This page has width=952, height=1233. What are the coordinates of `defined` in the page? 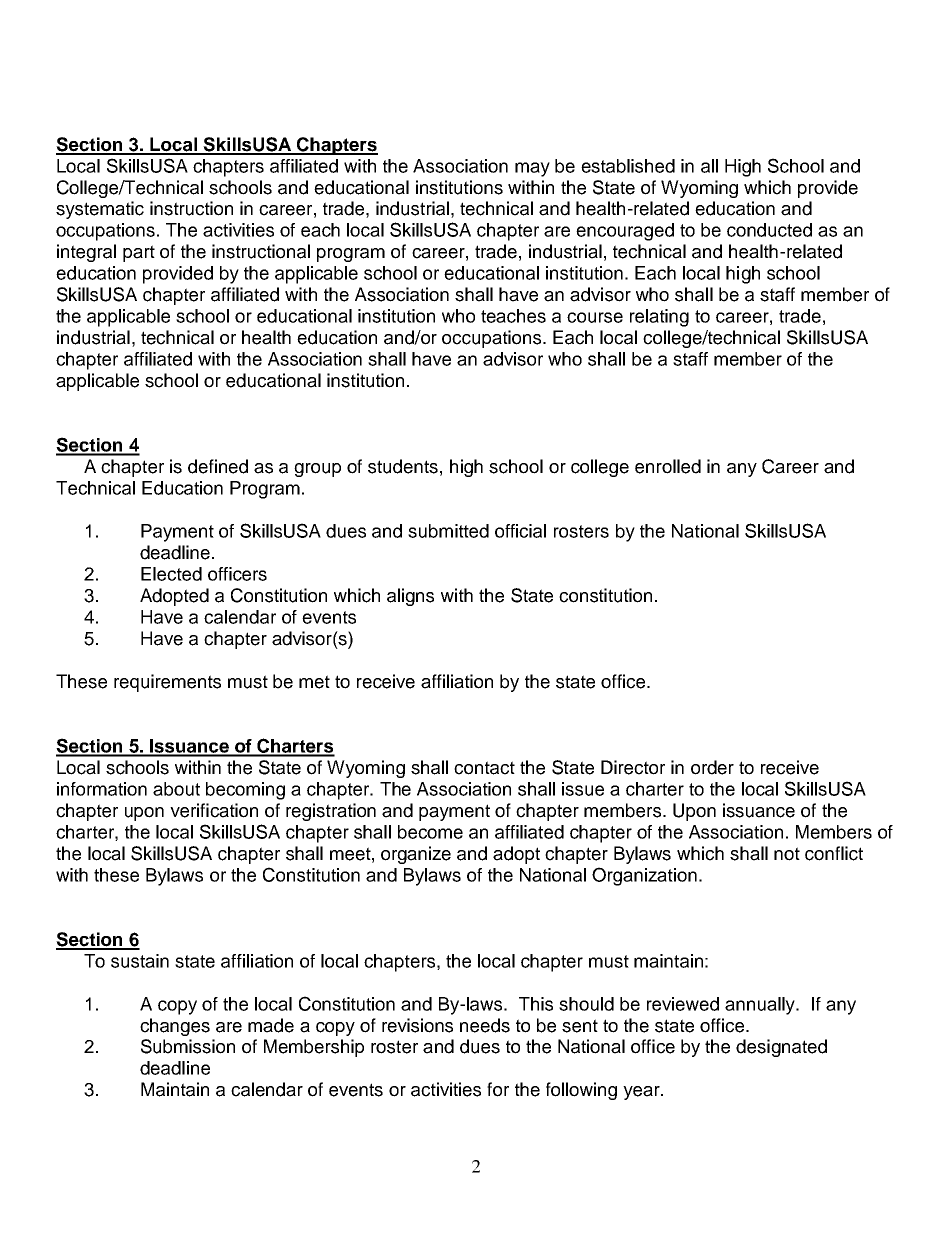 It's located at (218, 466).
